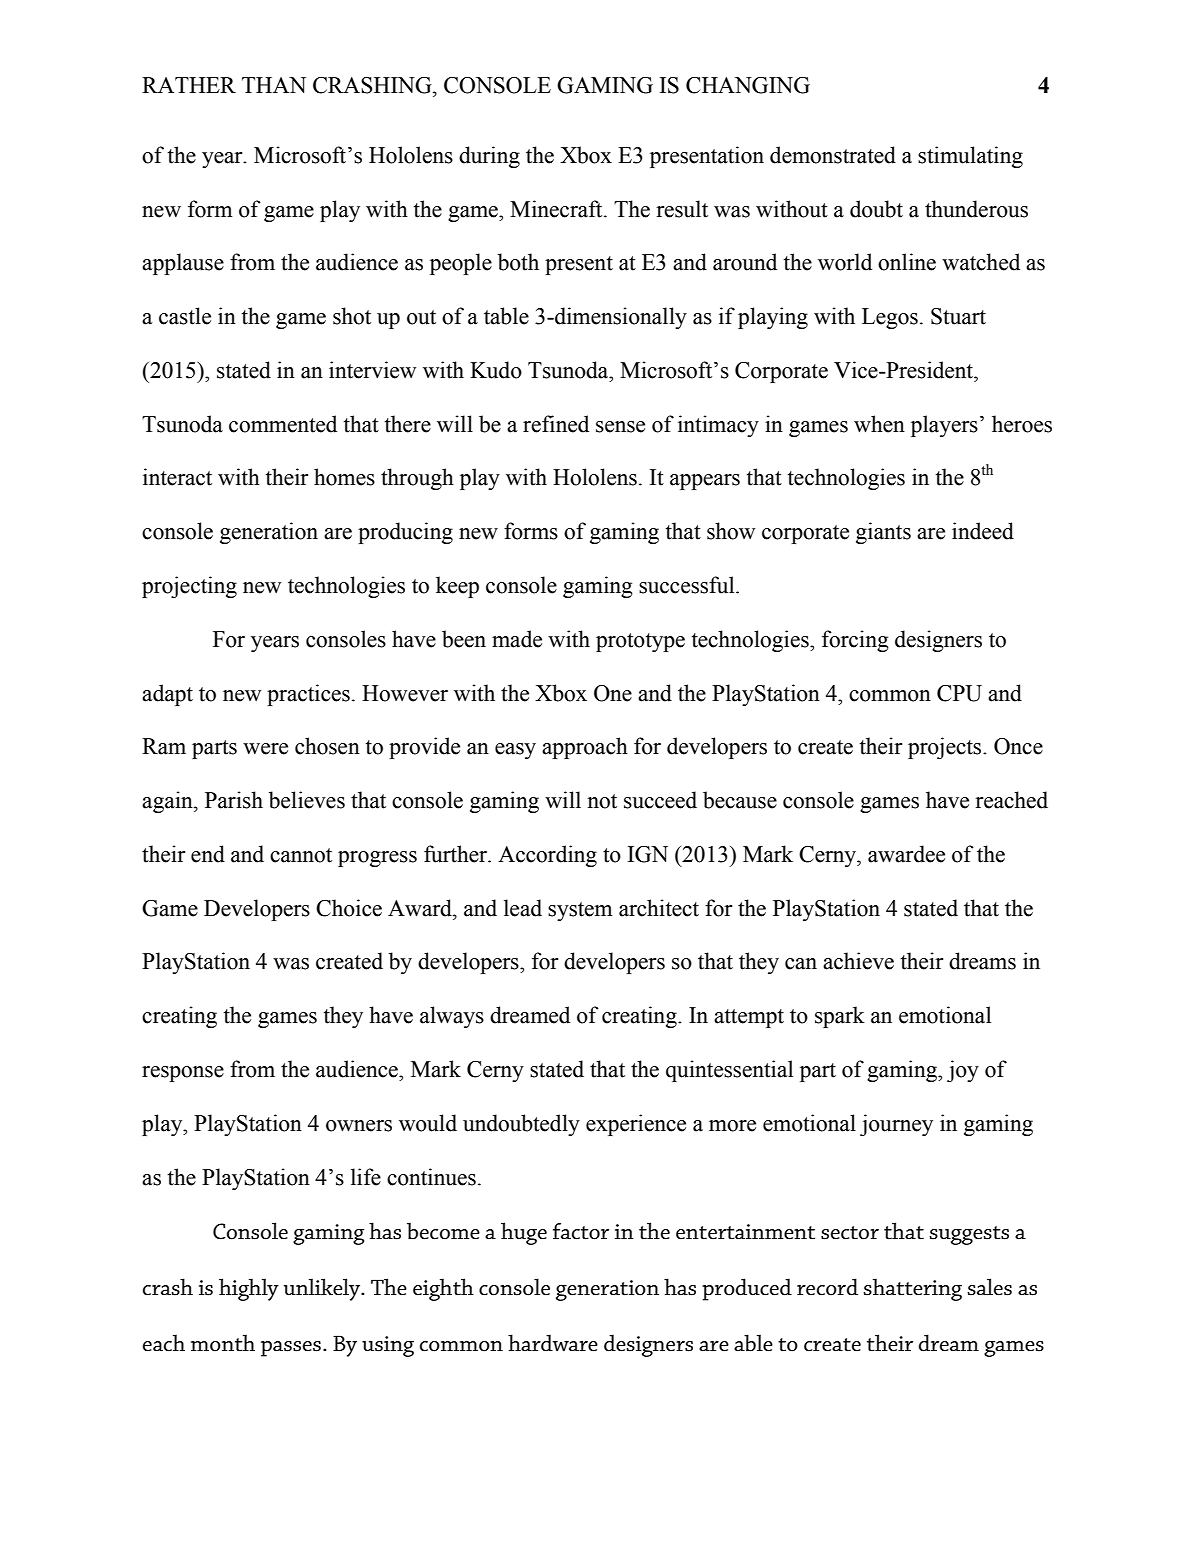 This image has height=1543, width=1192. I want to click on were, so click(265, 749).
